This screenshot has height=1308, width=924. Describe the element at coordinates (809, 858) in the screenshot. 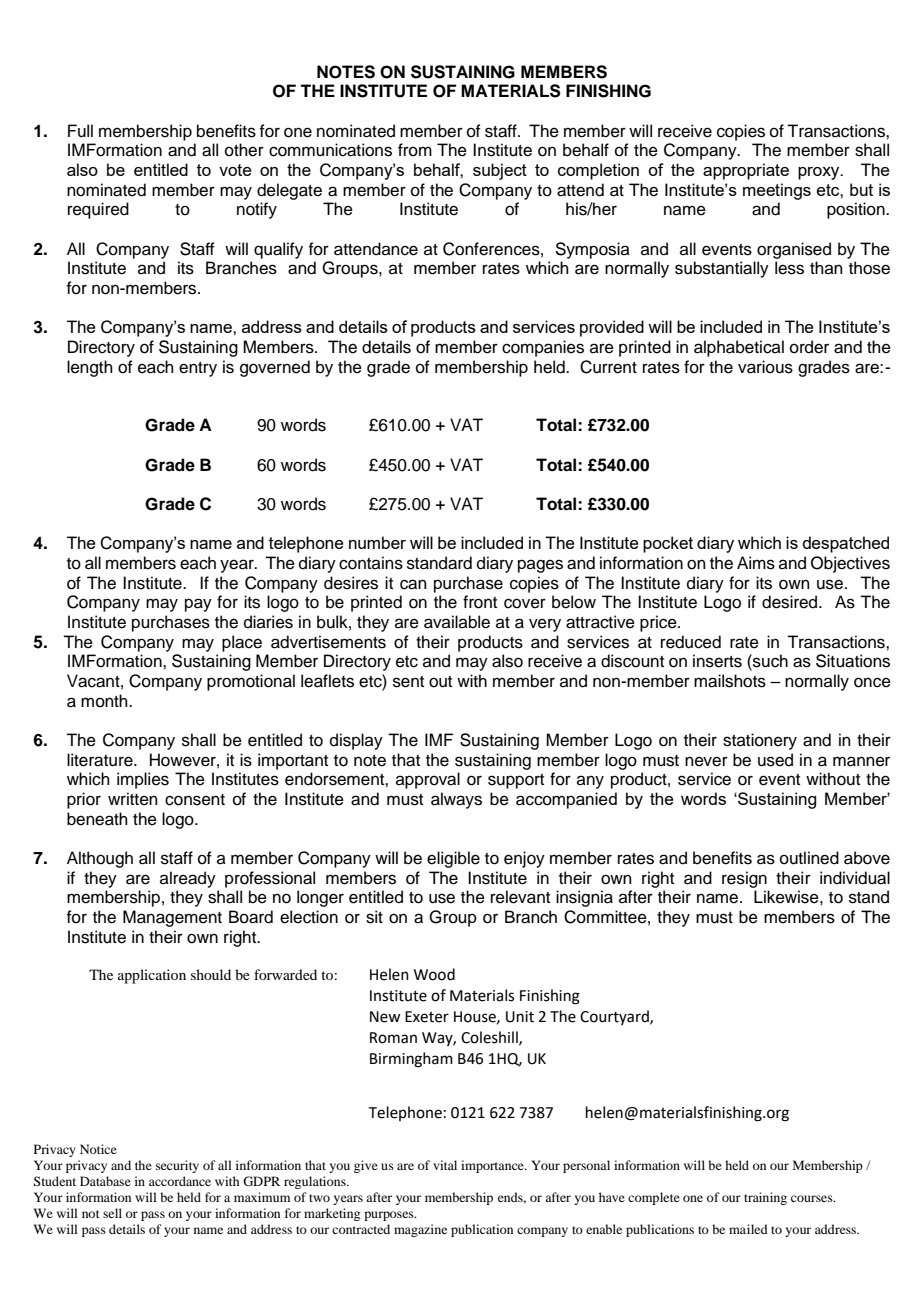

I see `outlined` at that location.
